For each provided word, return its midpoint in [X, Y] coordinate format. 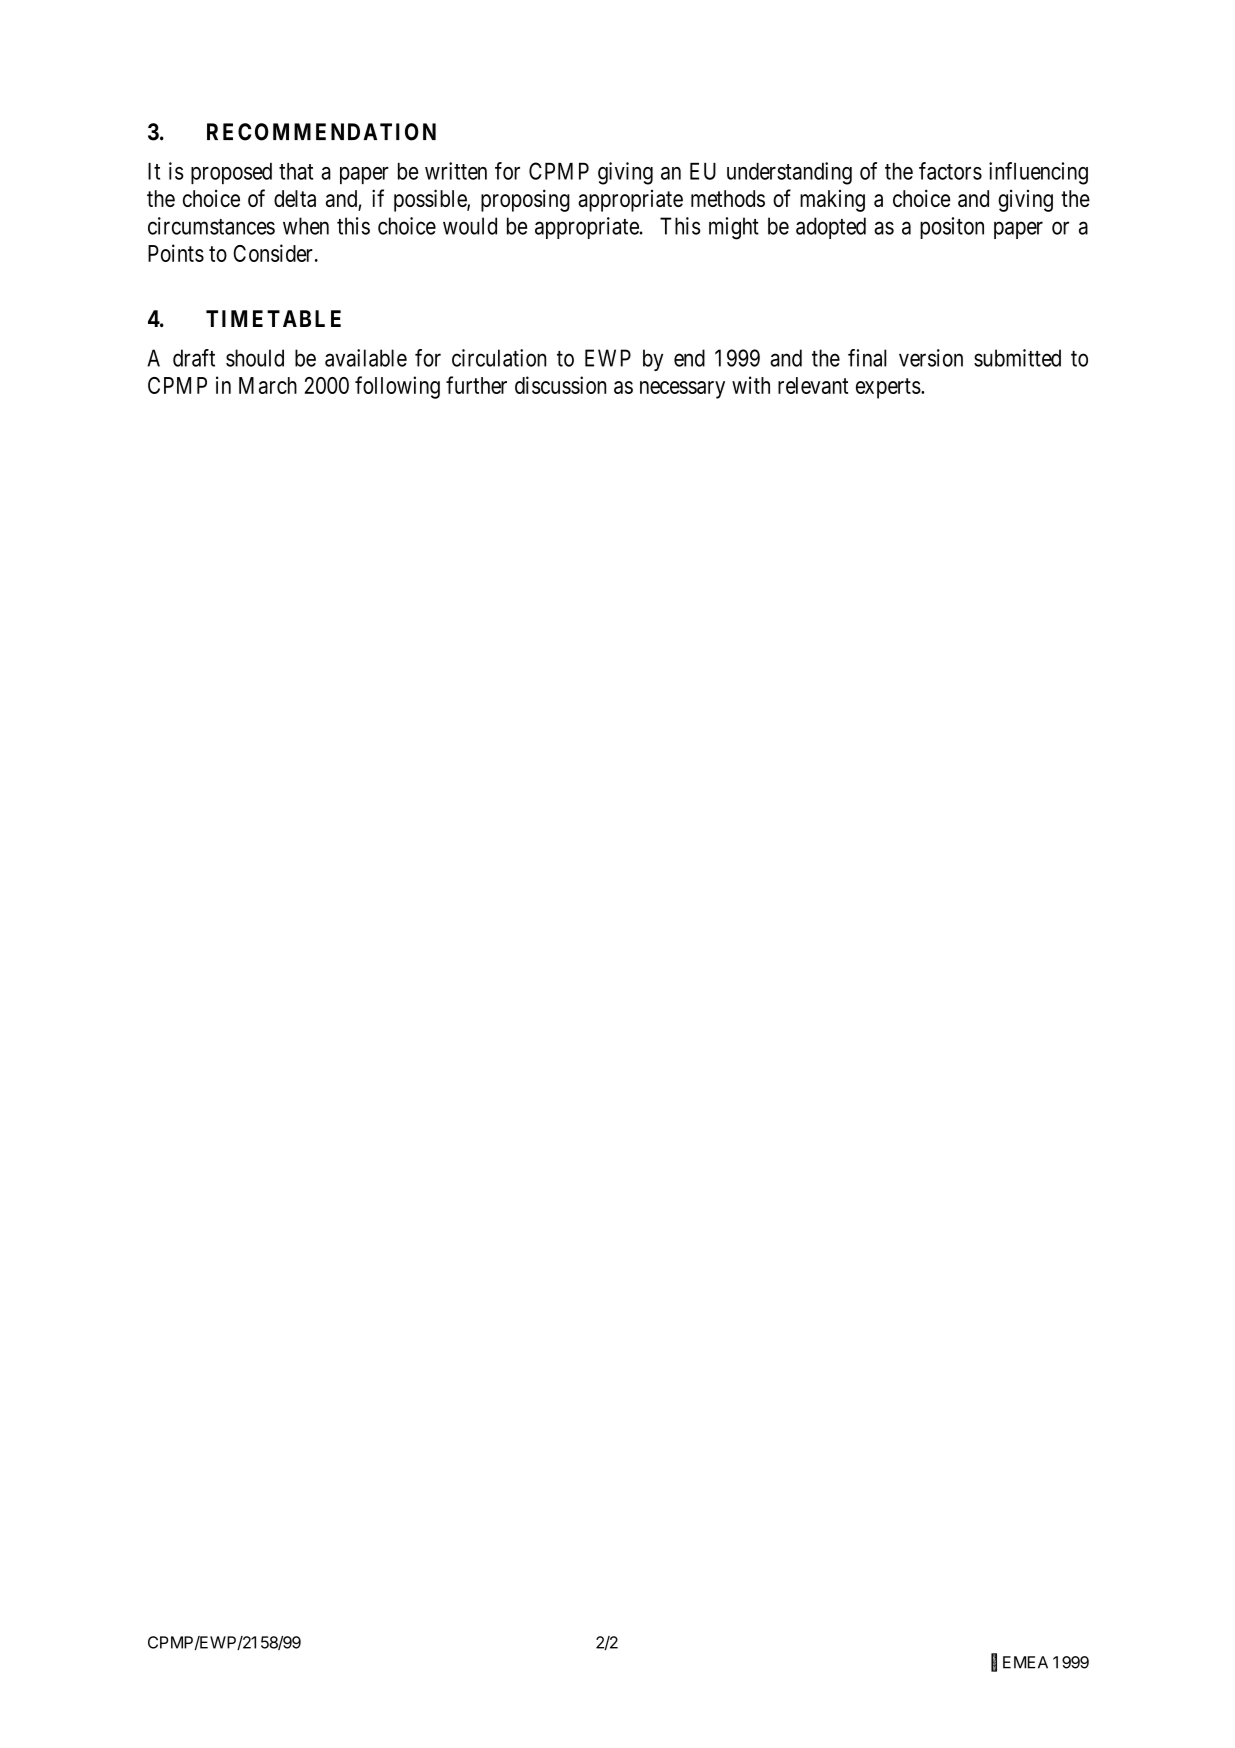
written [456, 171]
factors [950, 171]
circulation [499, 358]
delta [295, 198]
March [268, 385]
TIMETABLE [273, 318]
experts [889, 388]
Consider [274, 253]
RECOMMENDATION [321, 132]
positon [952, 228]
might [734, 228]
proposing [525, 200]
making [832, 201]
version [931, 358]
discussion [560, 385]
